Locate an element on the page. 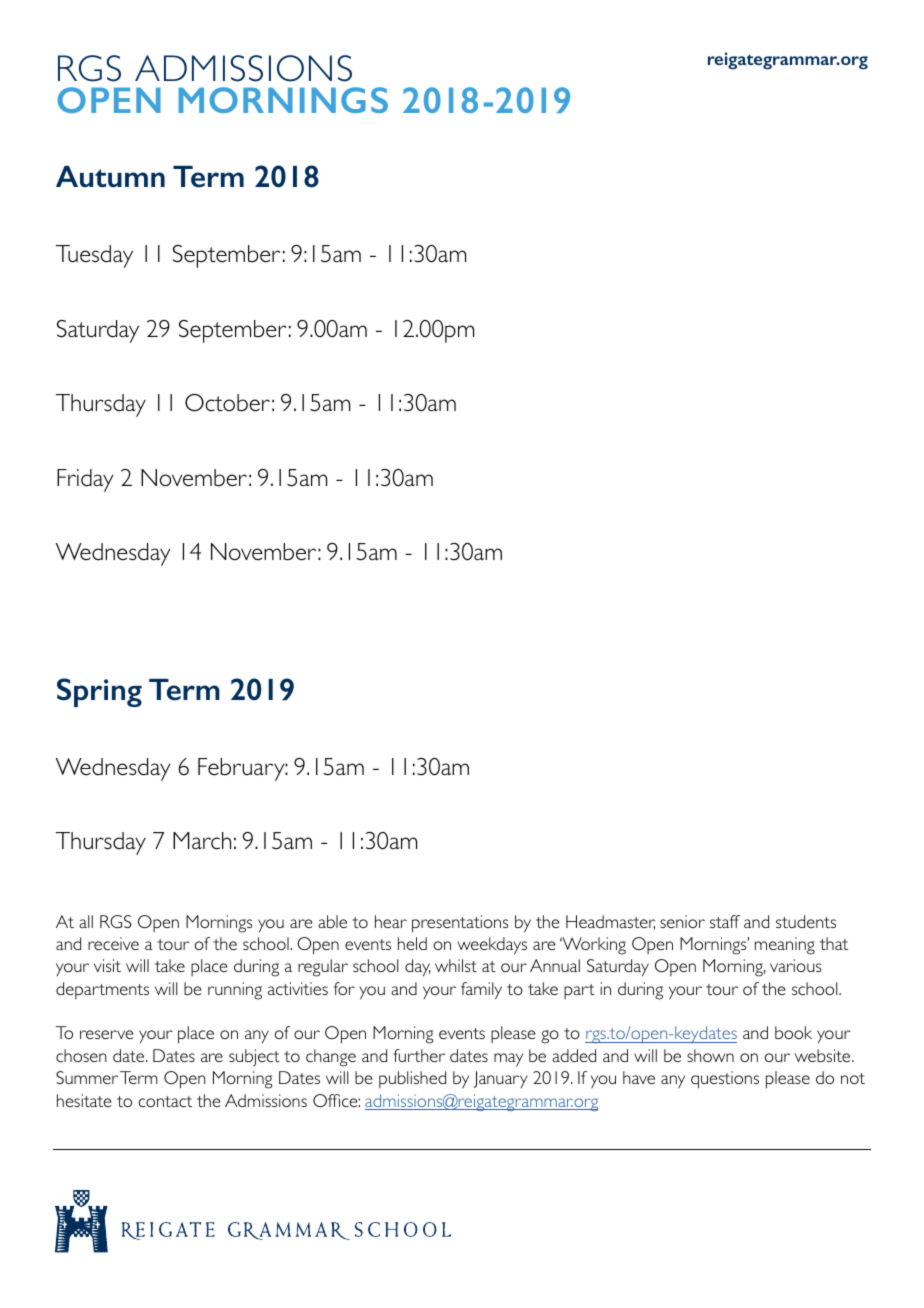 The height and width of the image is (1308, 924). contact is located at coordinates (165, 1101).
